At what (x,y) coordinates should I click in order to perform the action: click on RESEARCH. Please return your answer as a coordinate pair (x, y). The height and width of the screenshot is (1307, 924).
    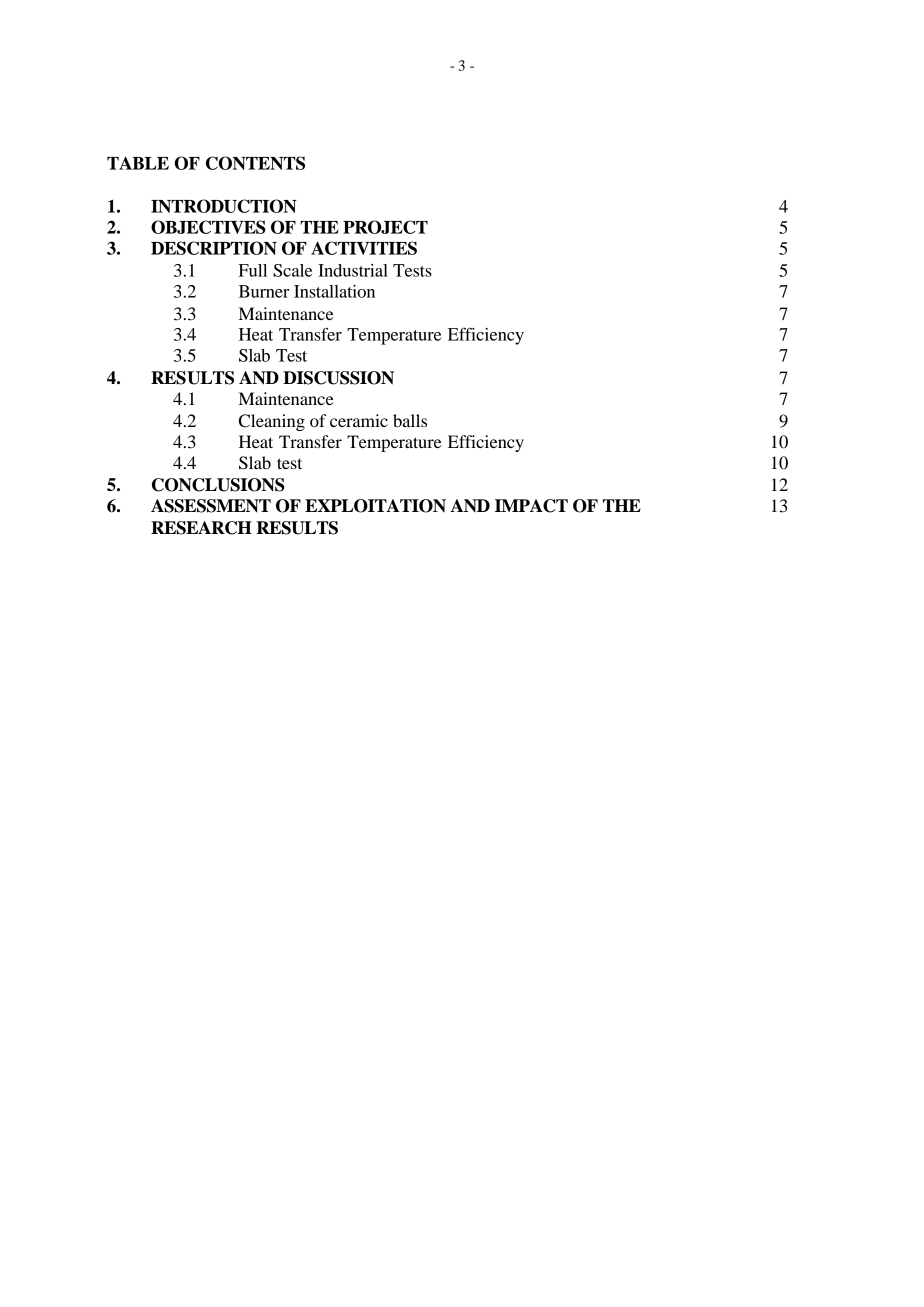
    Looking at the image, I should click on (201, 528).
